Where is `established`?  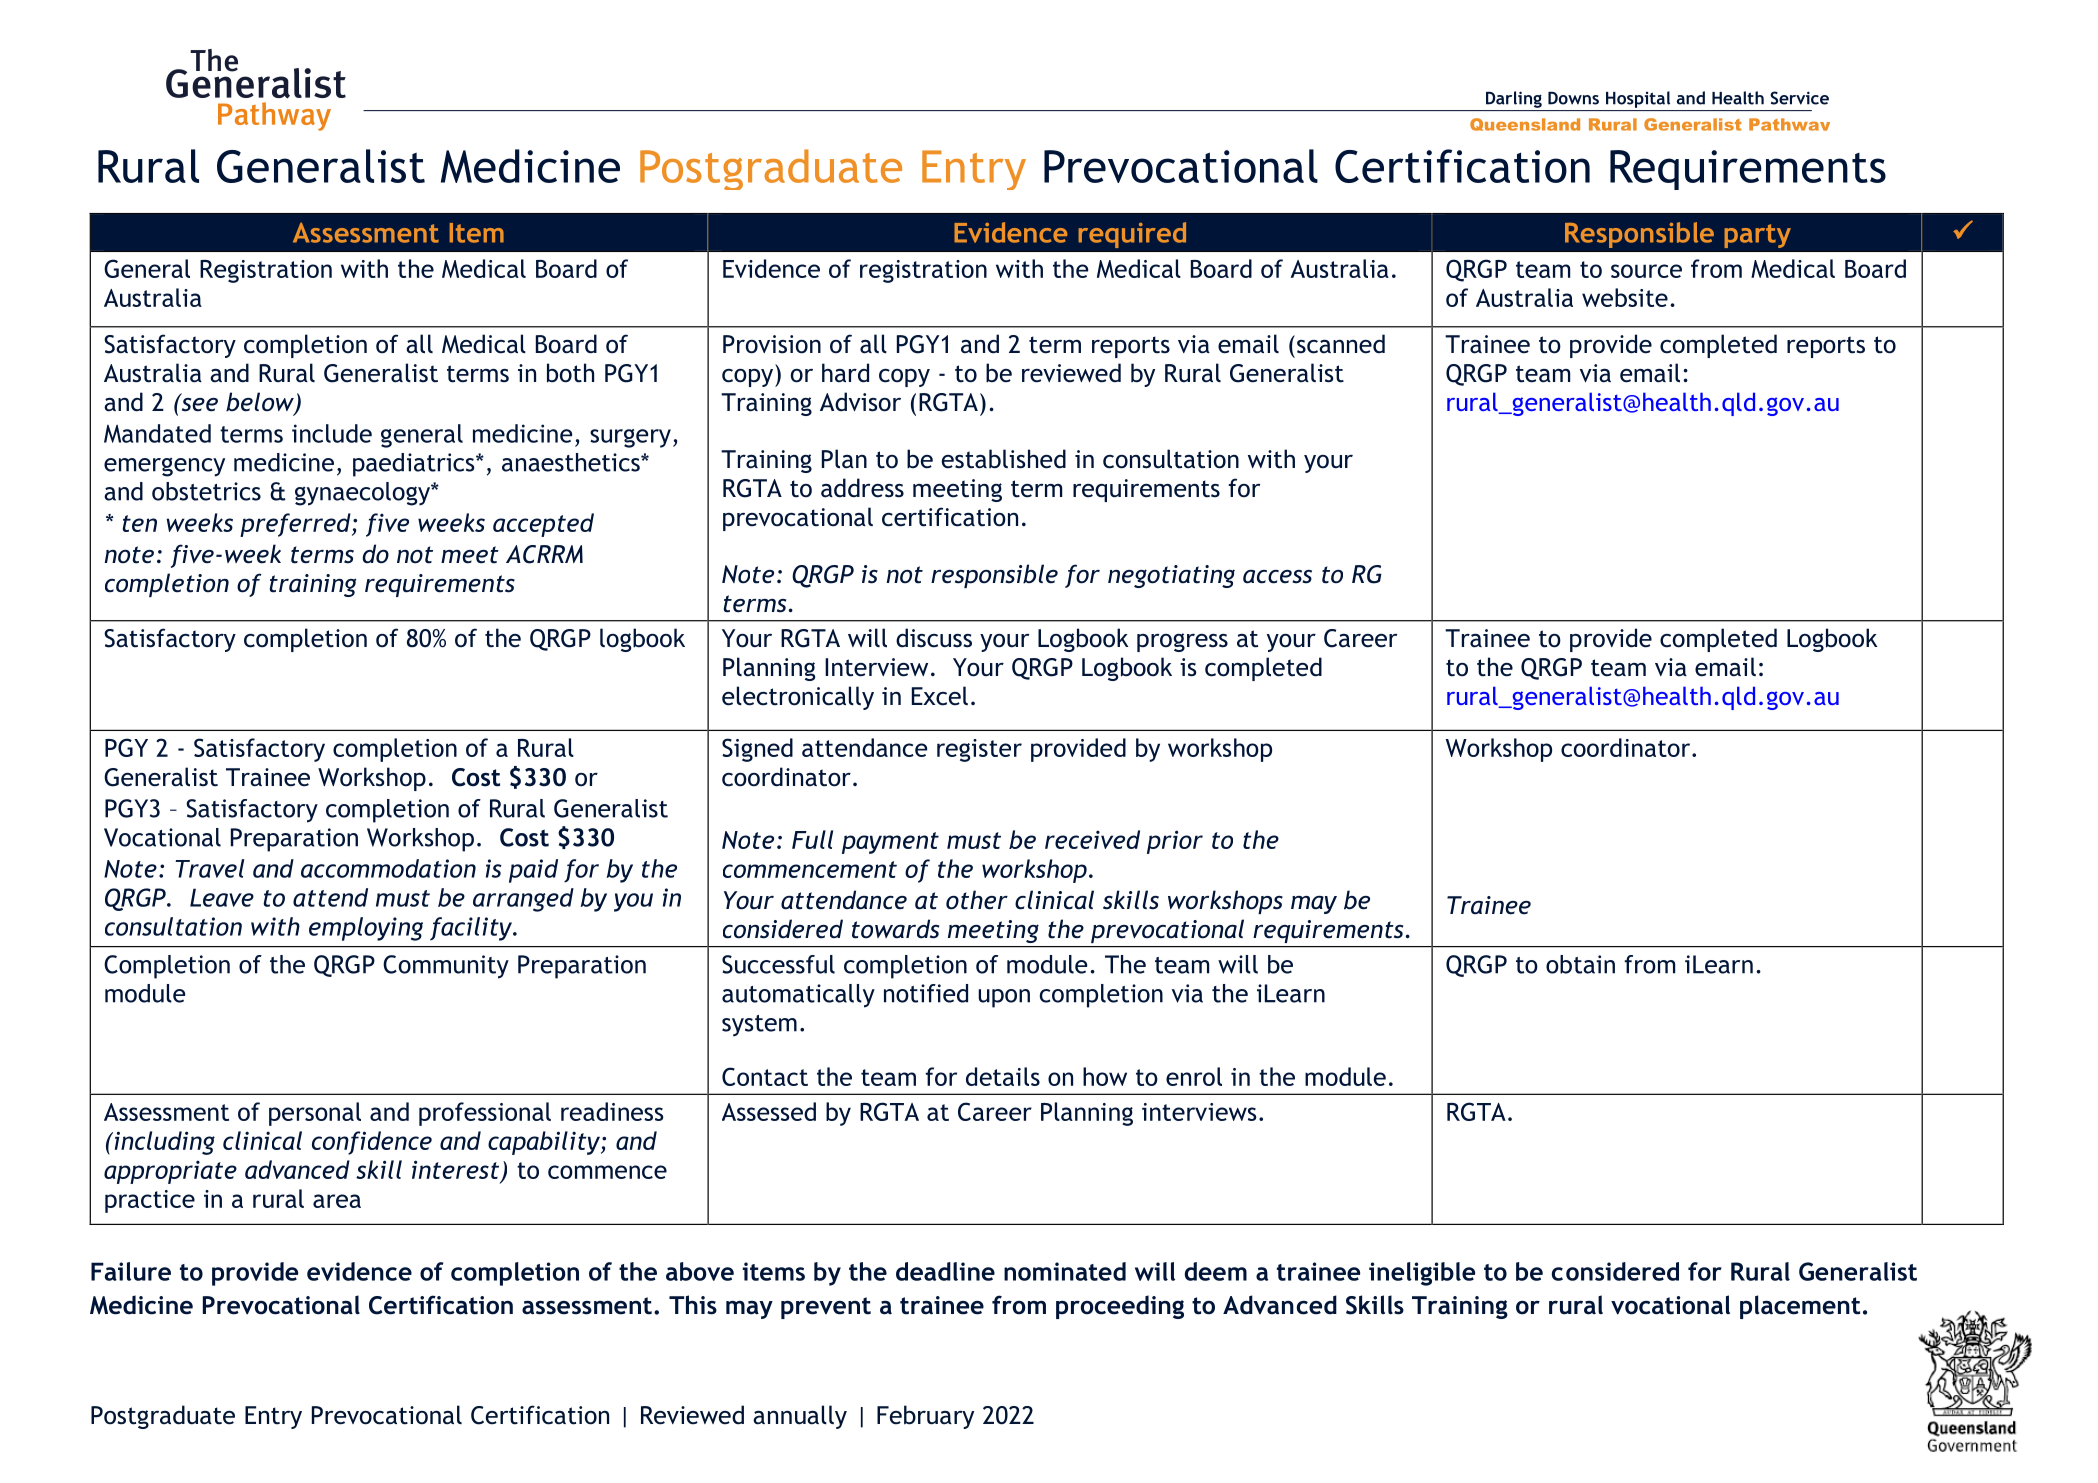 established is located at coordinates (1004, 459).
